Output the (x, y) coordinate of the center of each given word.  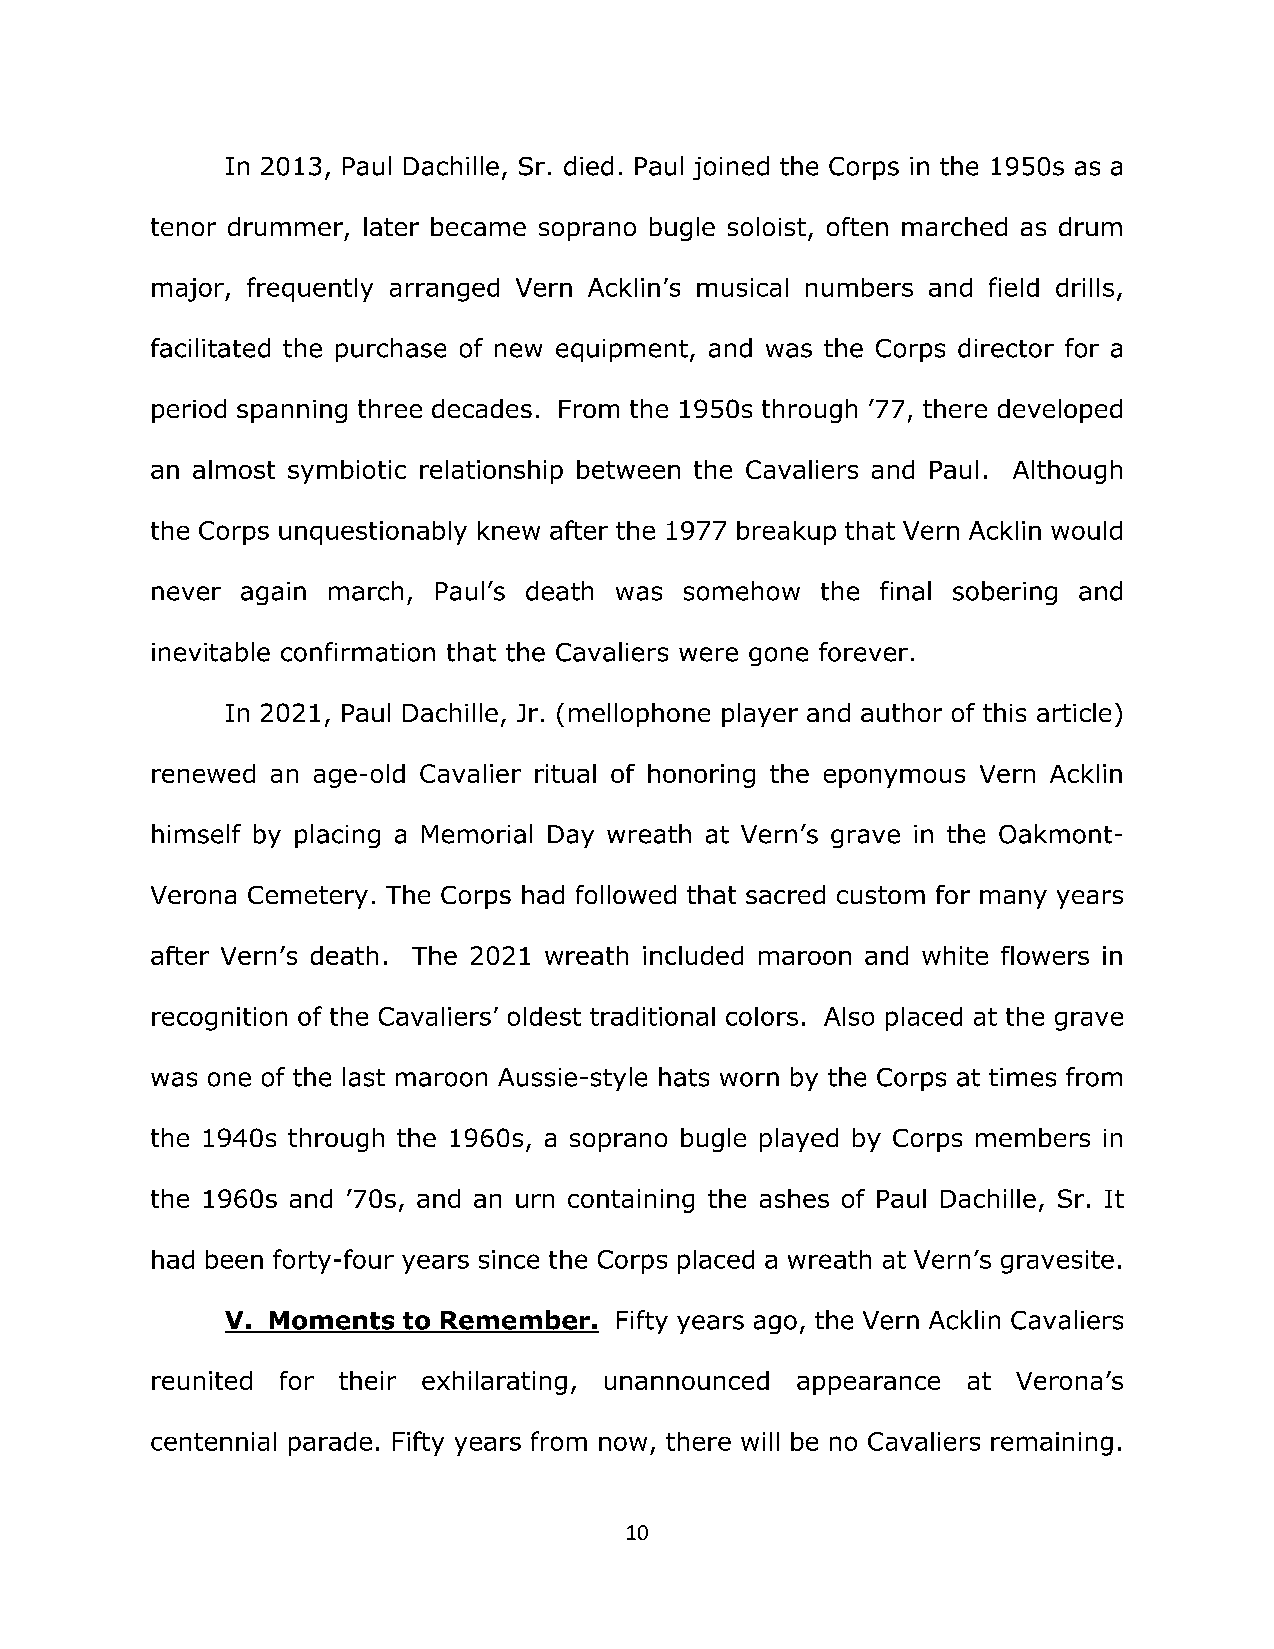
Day (571, 836)
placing (337, 836)
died (588, 166)
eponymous (894, 778)
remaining (1052, 1444)
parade (330, 1444)
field (1014, 287)
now (623, 1444)
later (391, 226)
